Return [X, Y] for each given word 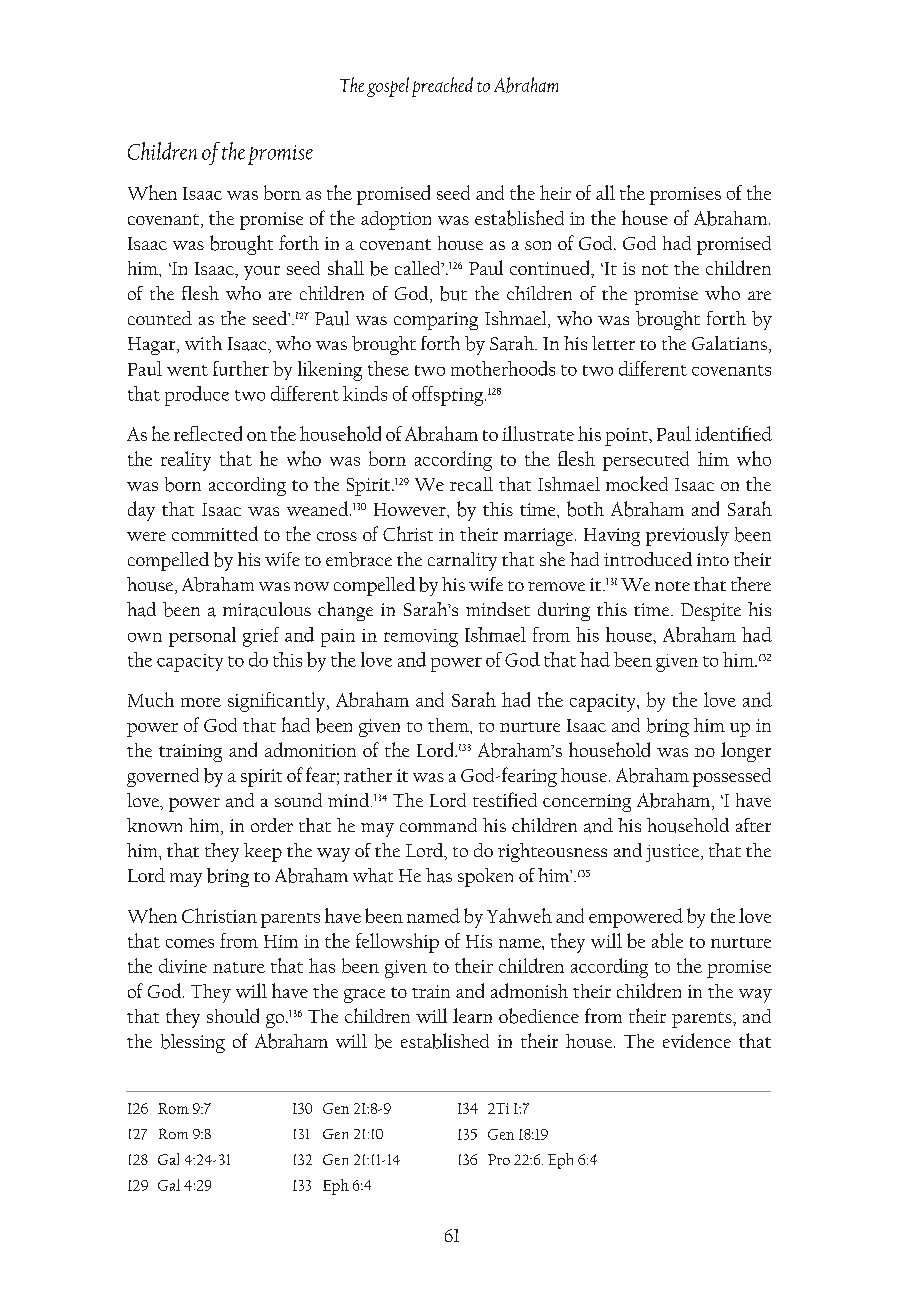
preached [442, 87]
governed [163, 777]
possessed [732, 777]
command [438, 825]
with [203, 343]
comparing [436, 321]
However [411, 509]
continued [551, 269]
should [233, 1015]
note [672, 586]
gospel [388, 87]
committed [215, 533]
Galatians [729, 343]
